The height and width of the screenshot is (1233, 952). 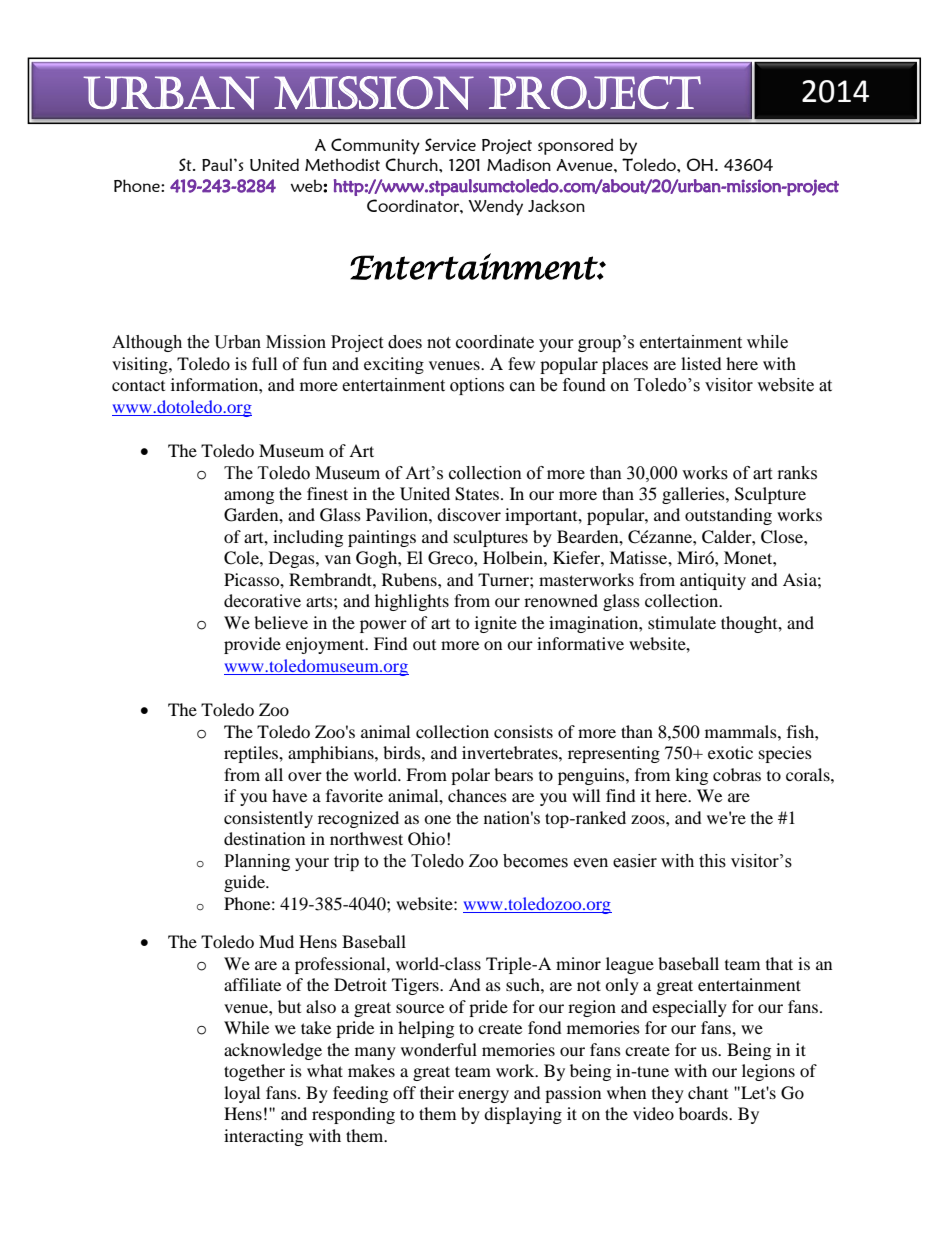 I want to click on this, so click(x=712, y=861).
